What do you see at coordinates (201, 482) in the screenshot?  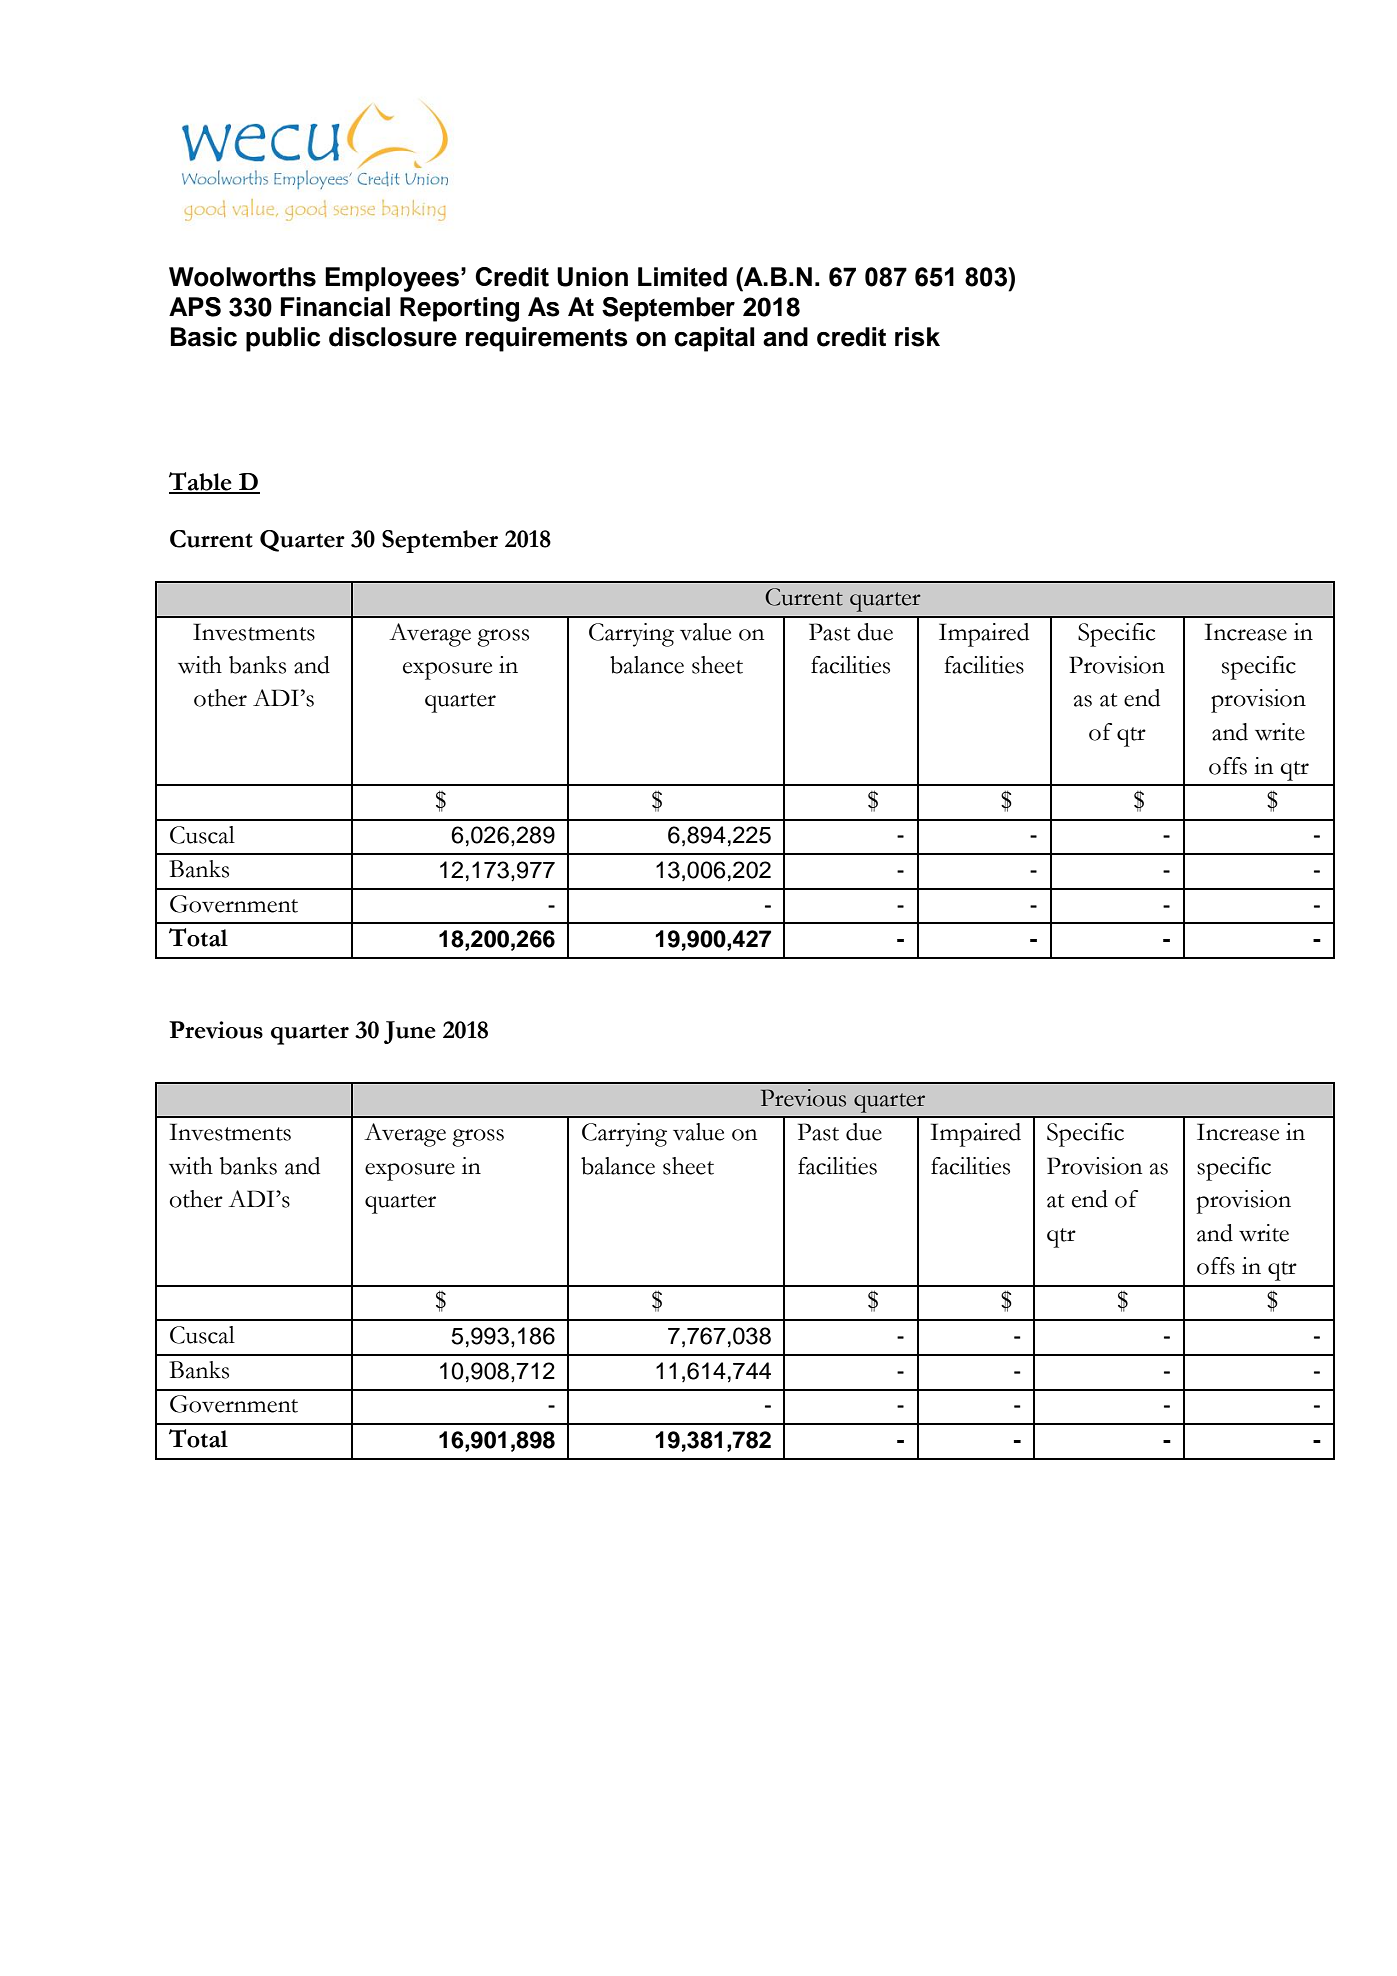 I see `Table` at bounding box center [201, 482].
